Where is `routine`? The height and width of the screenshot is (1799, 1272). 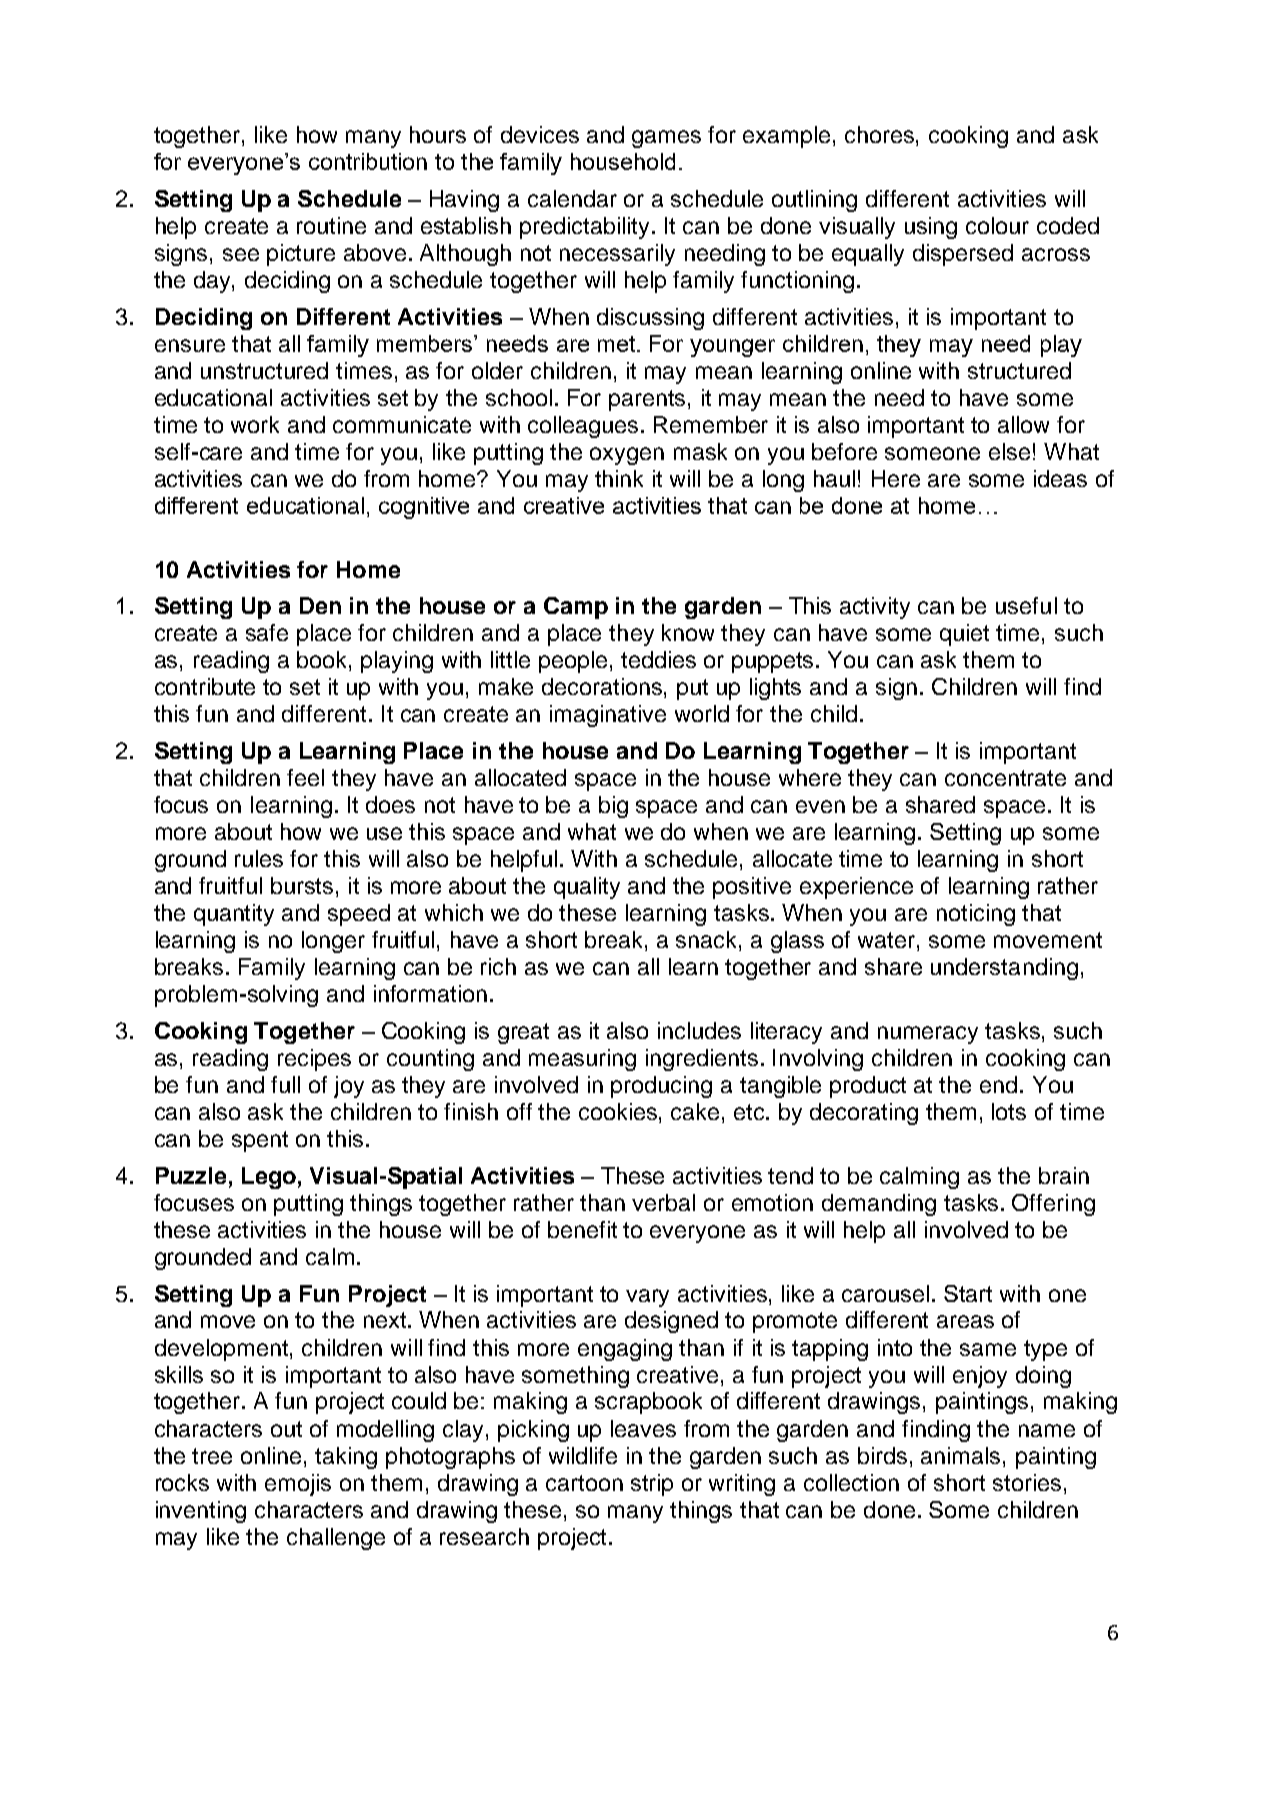
routine is located at coordinates (331, 225).
